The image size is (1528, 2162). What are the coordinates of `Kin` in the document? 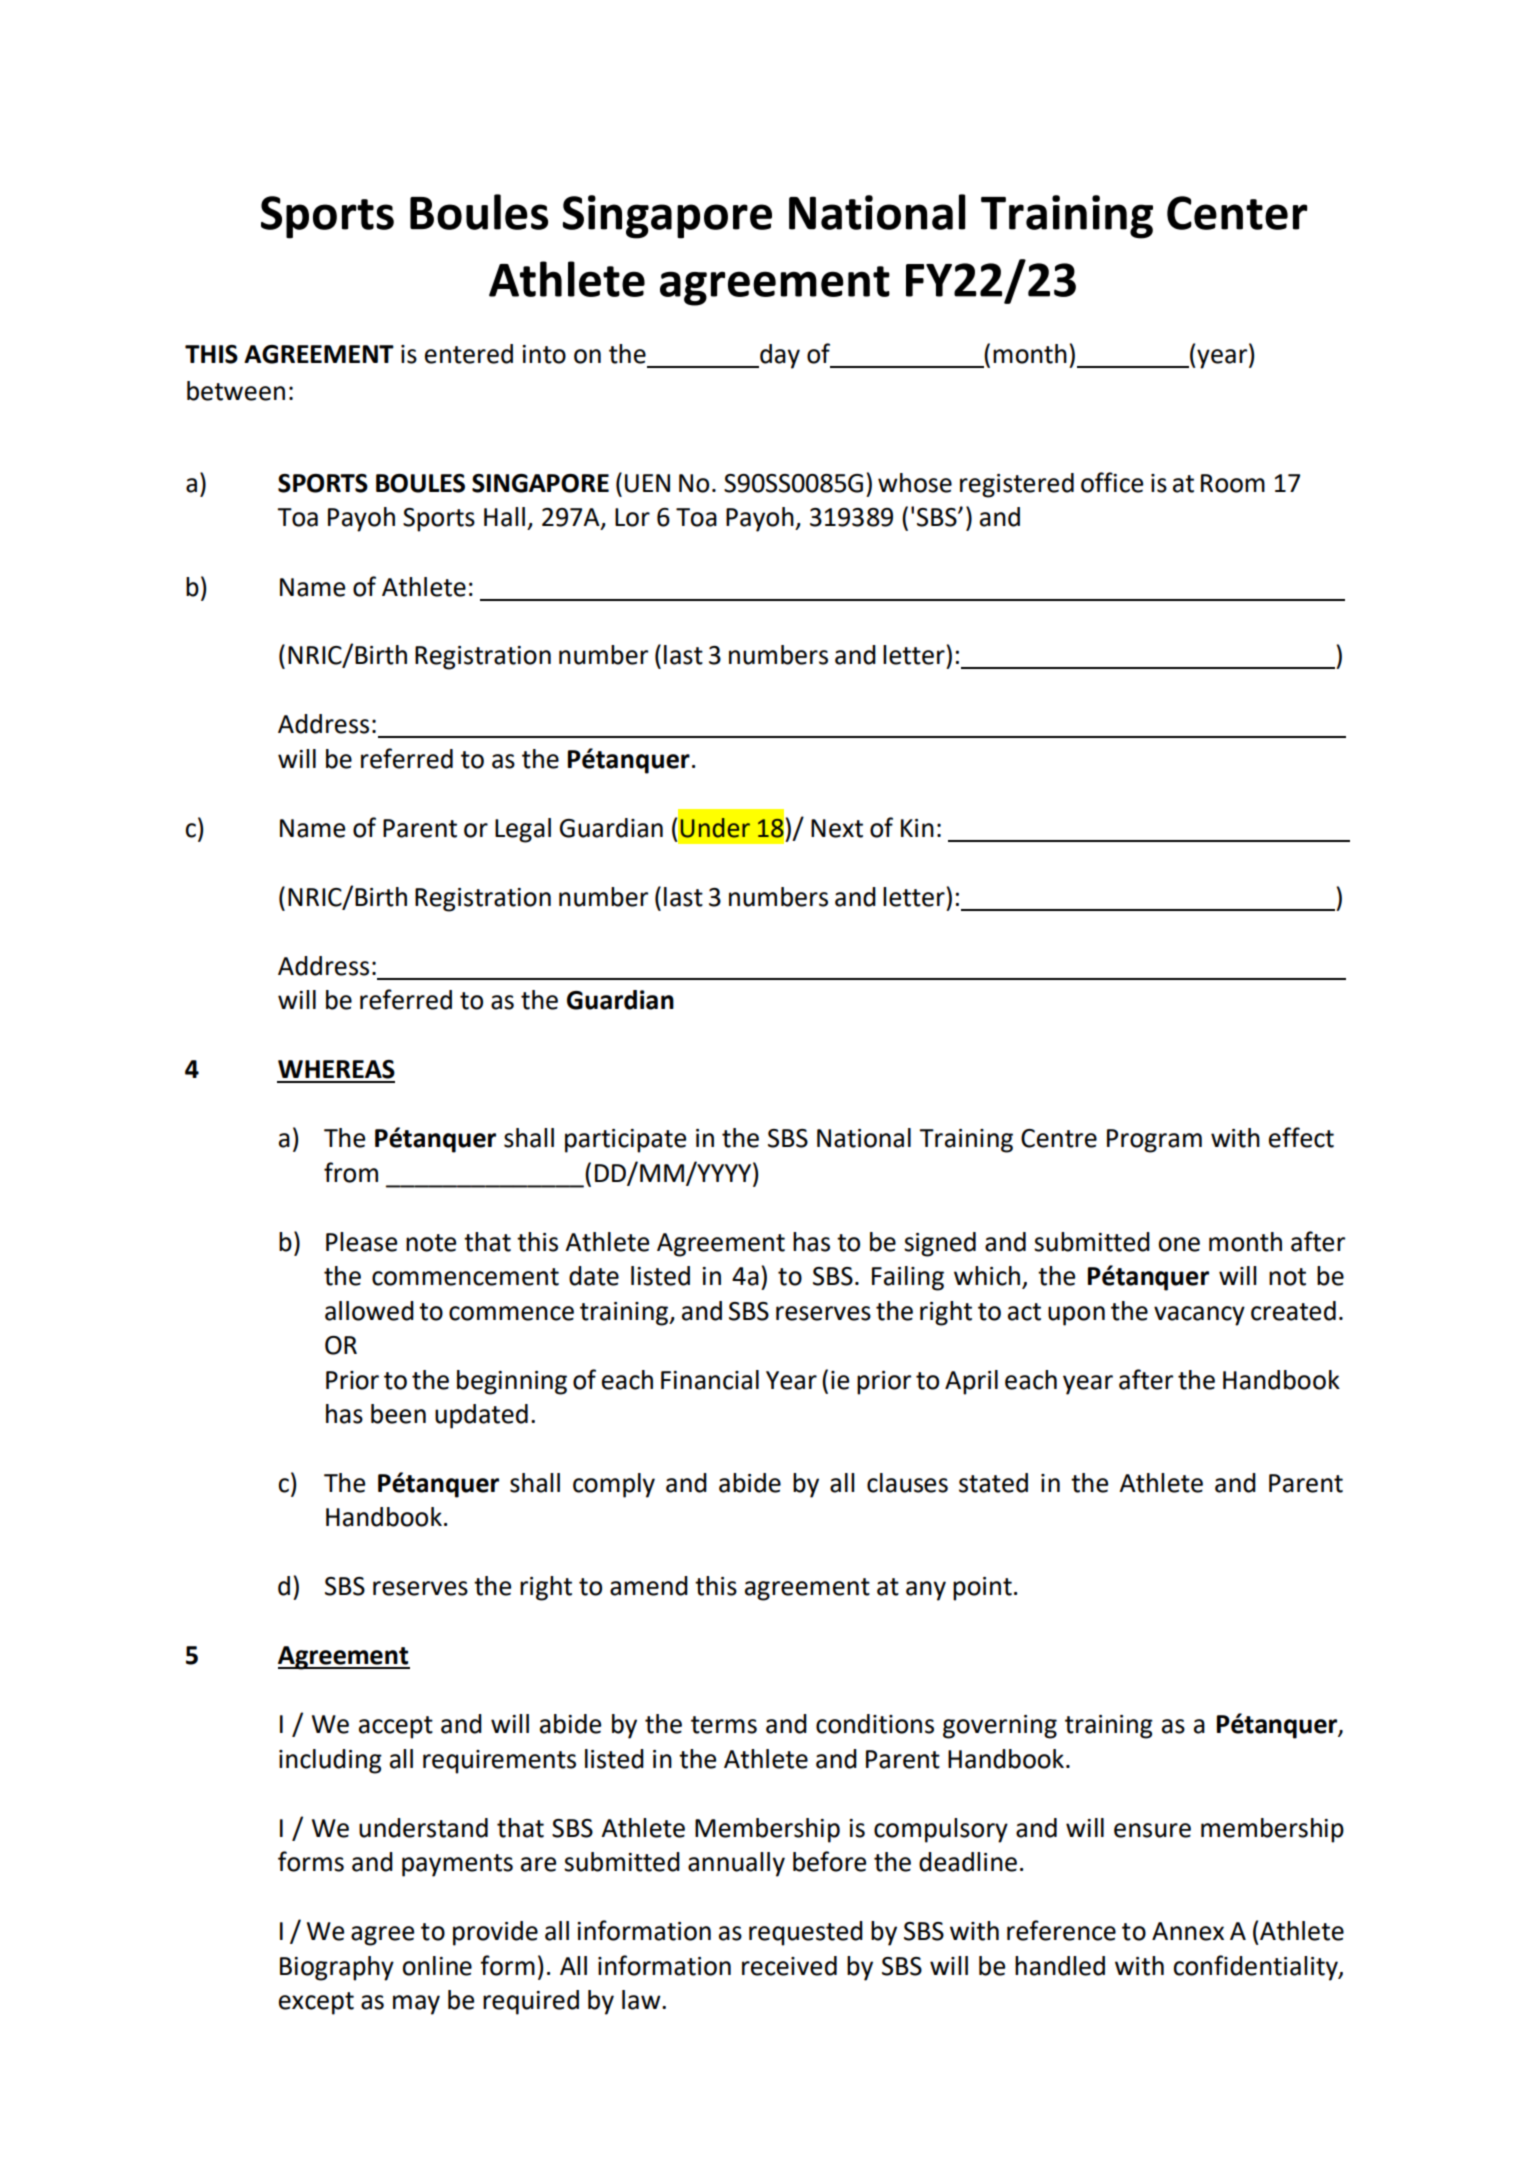 It's located at (917, 828).
